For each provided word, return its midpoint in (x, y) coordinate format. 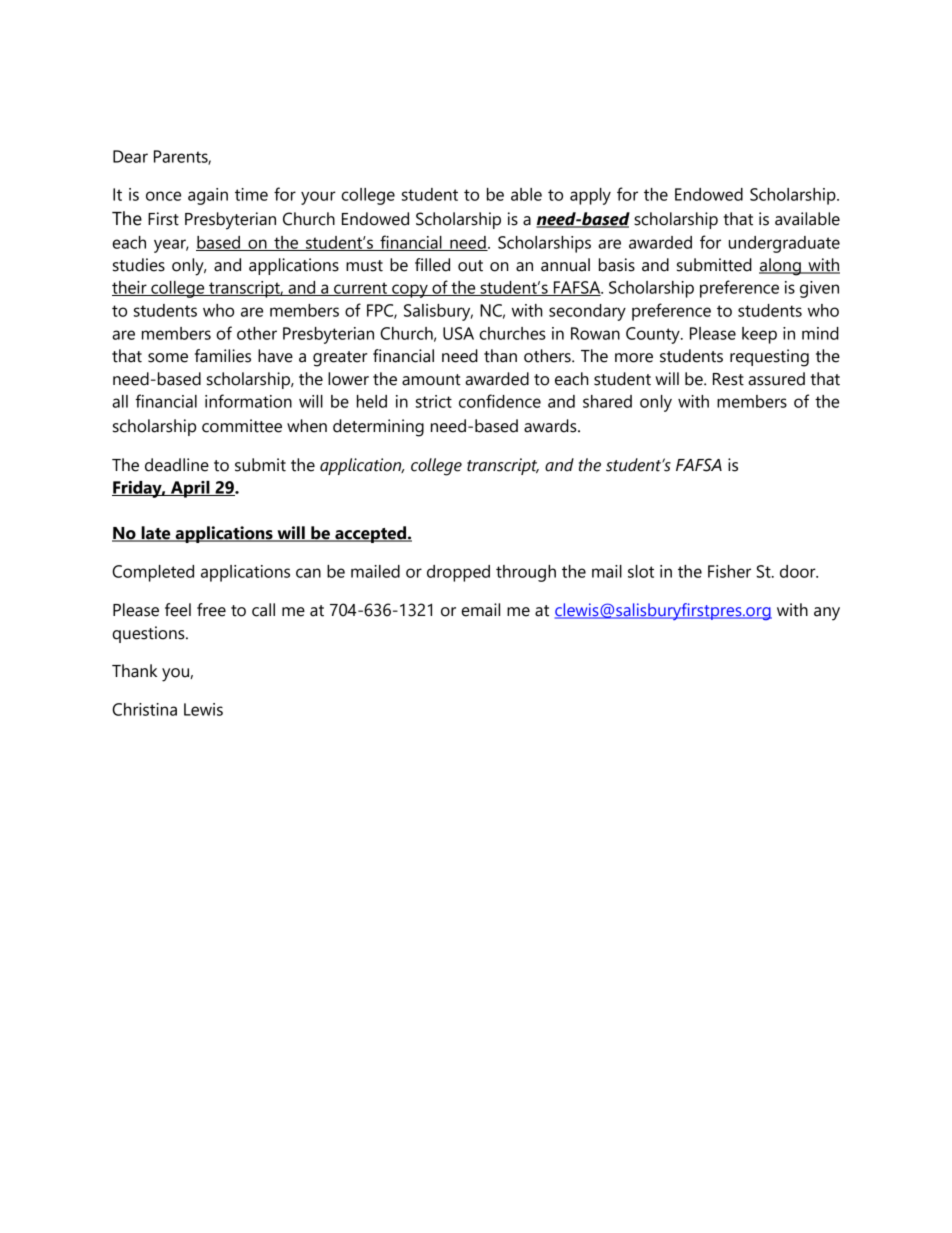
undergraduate (784, 244)
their (130, 288)
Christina (144, 709)
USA (458, 333)
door (799, 571)
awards (551, 426)
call (263, 610)
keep (759, 335)
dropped (458, 573)
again (208, 196)
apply (590, 196)
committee (242, 426)
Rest (728, 379)
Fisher (729, 571)
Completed (153, 573)
